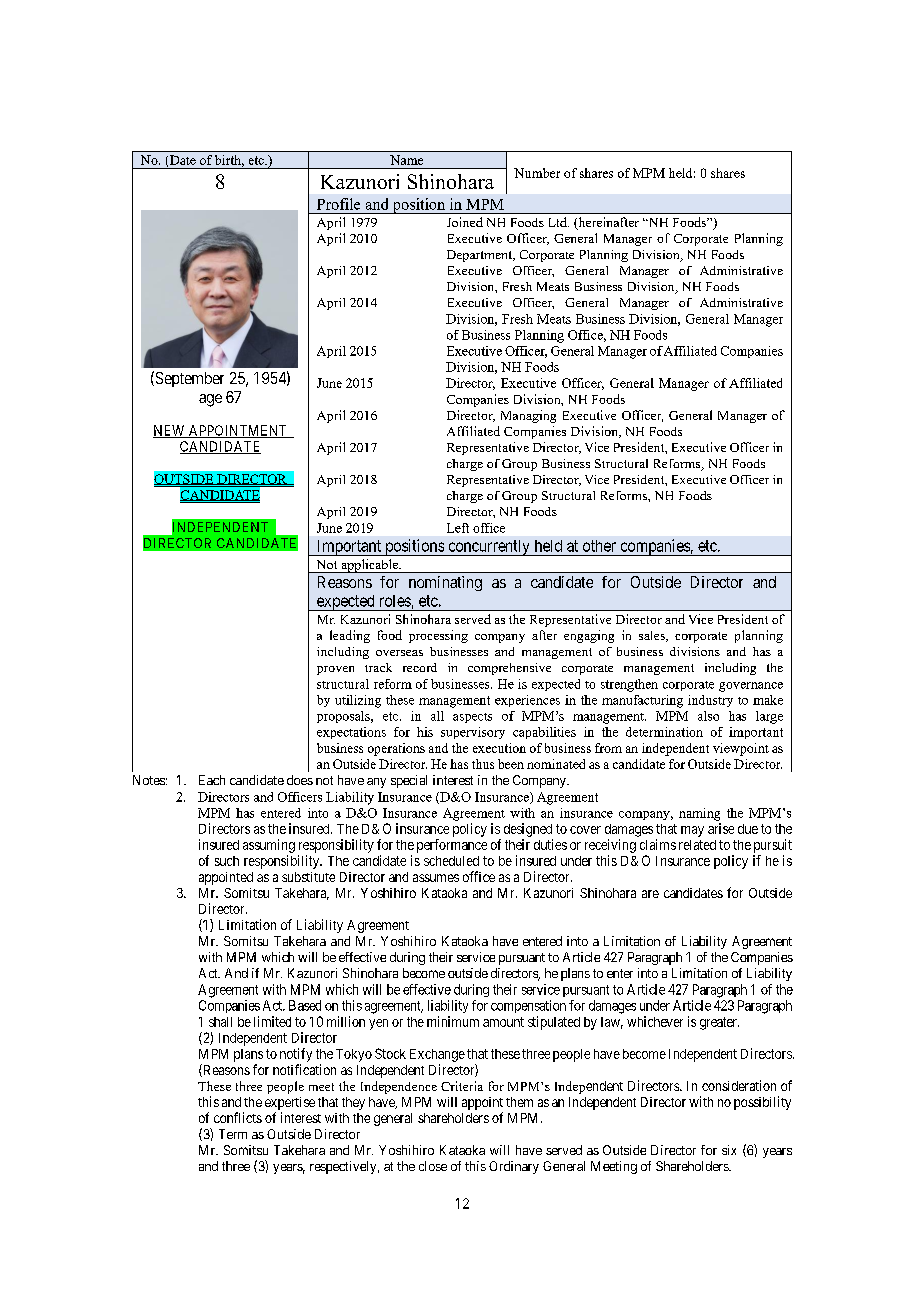 The width and height of the document is (924, 1308). Describe the element at coordinates (335, 670) in the document. I see `proven` at that location.
